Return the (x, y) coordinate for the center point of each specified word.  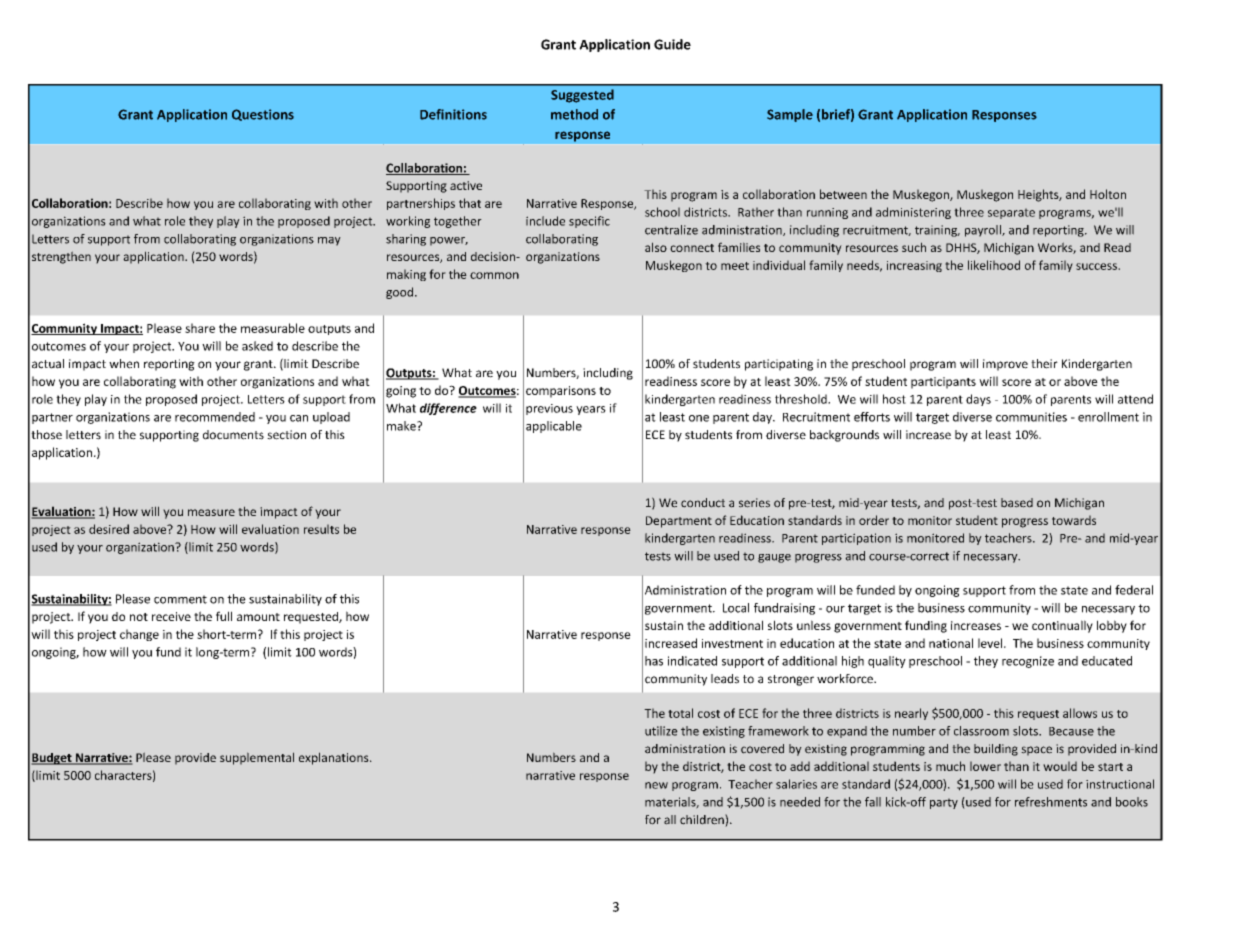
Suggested (582, 96)
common (494, 275)
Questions (263, 115)
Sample (790, 115)
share (200, 328)
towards (1074, 520)
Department (679, 522)
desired (109, 529)
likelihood (994, 265)
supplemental (257, 758)
